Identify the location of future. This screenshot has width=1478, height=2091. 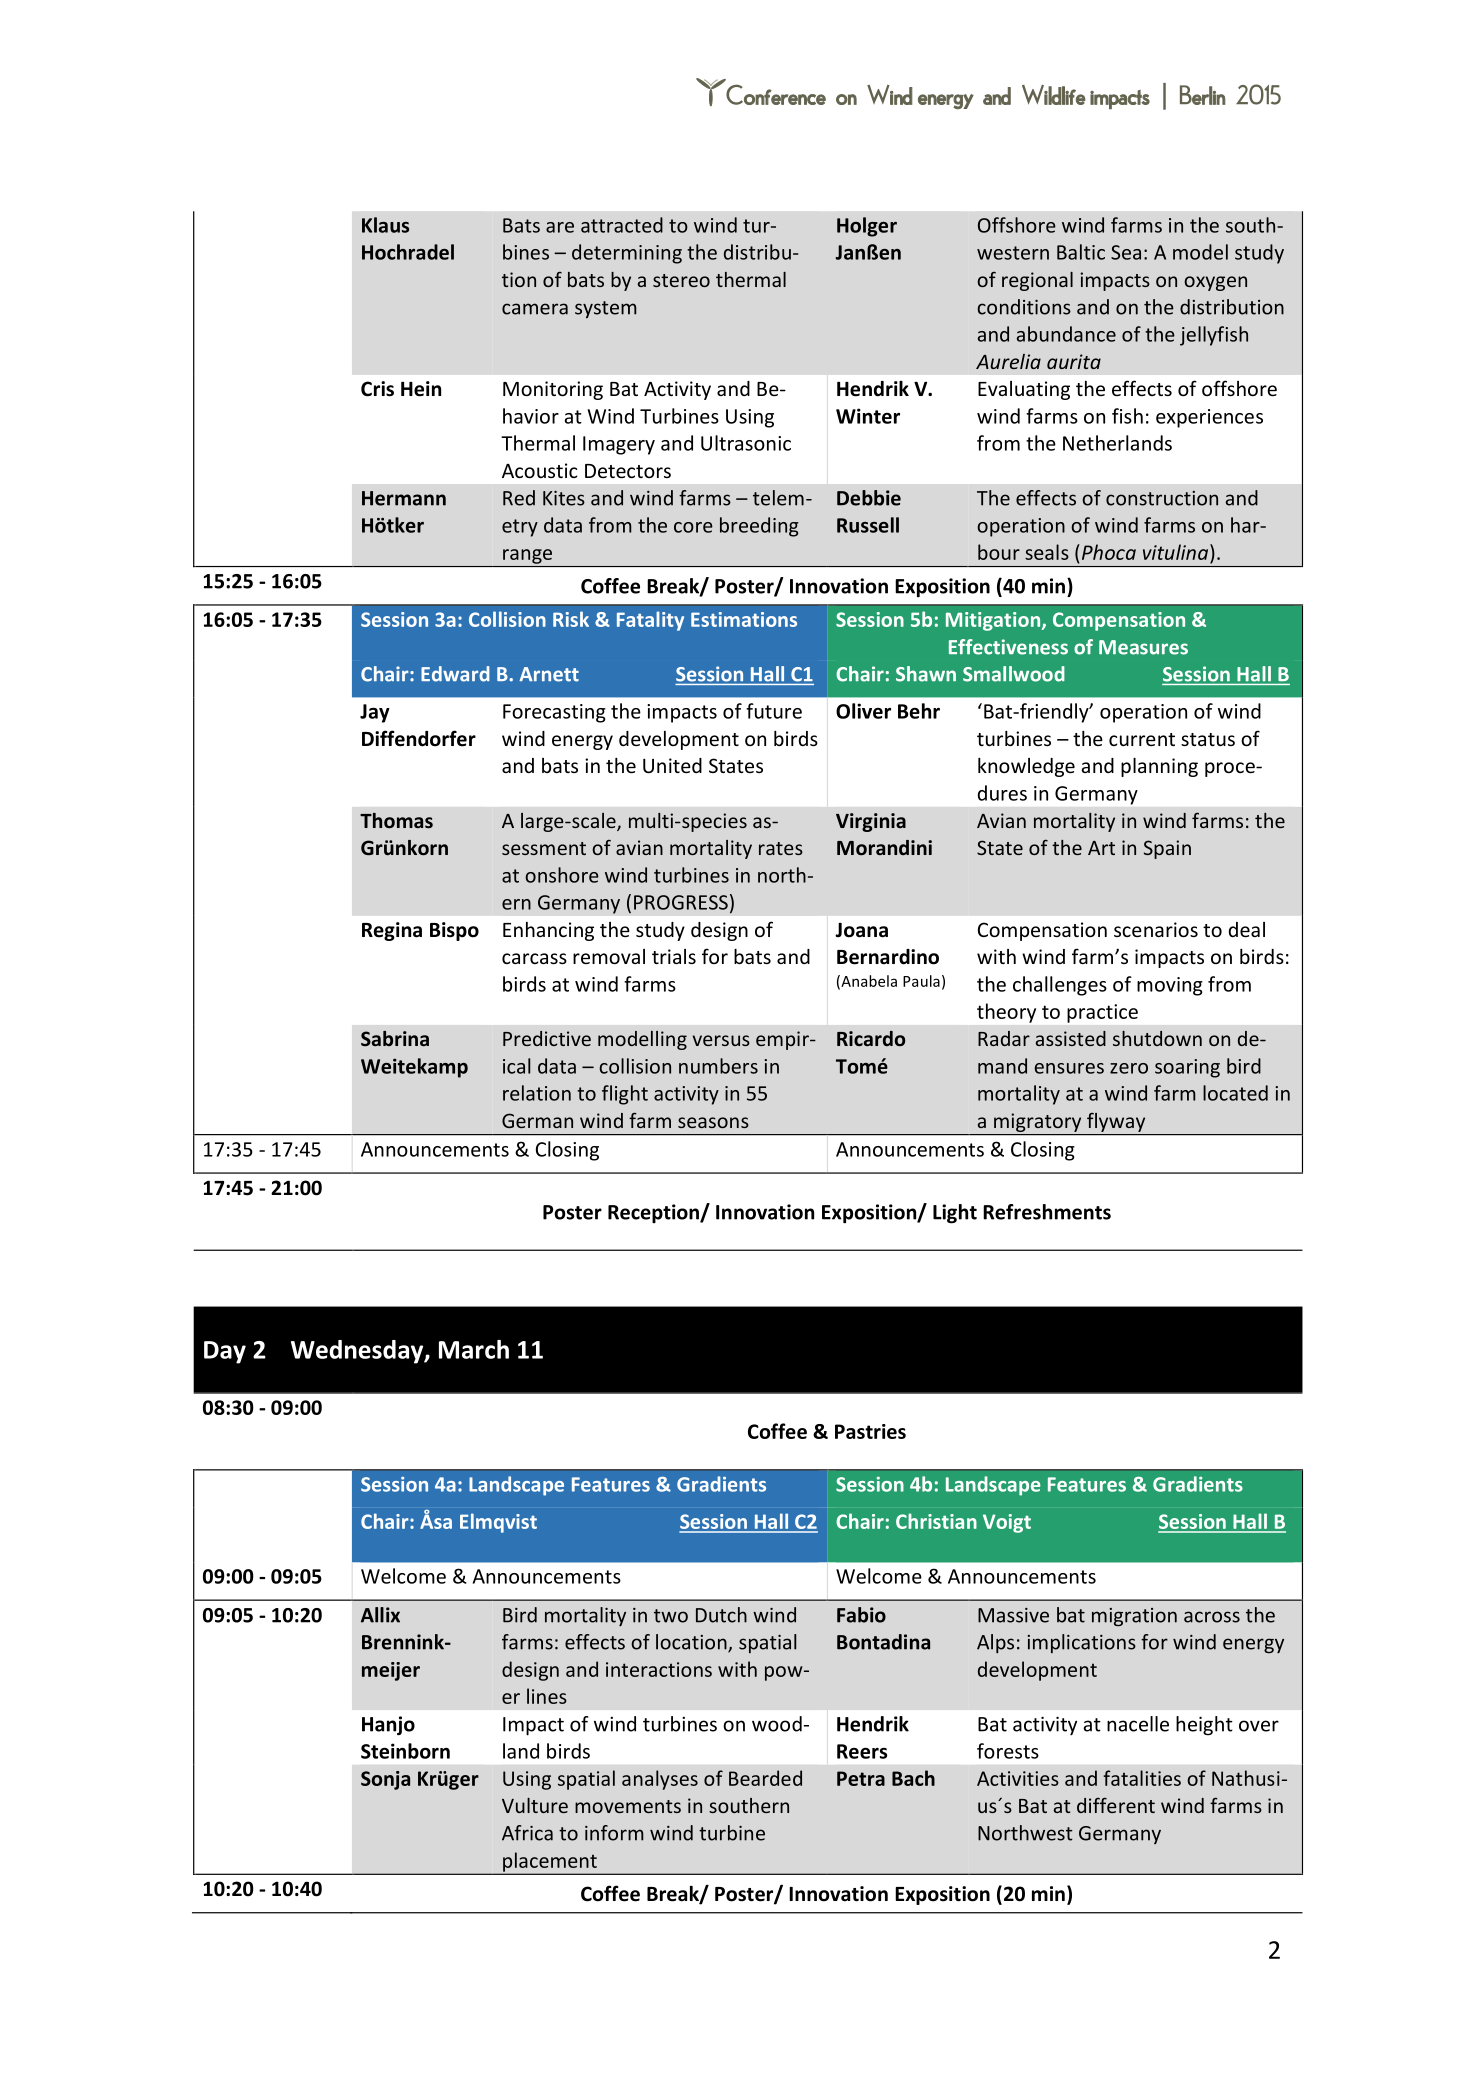
(774, 711).
